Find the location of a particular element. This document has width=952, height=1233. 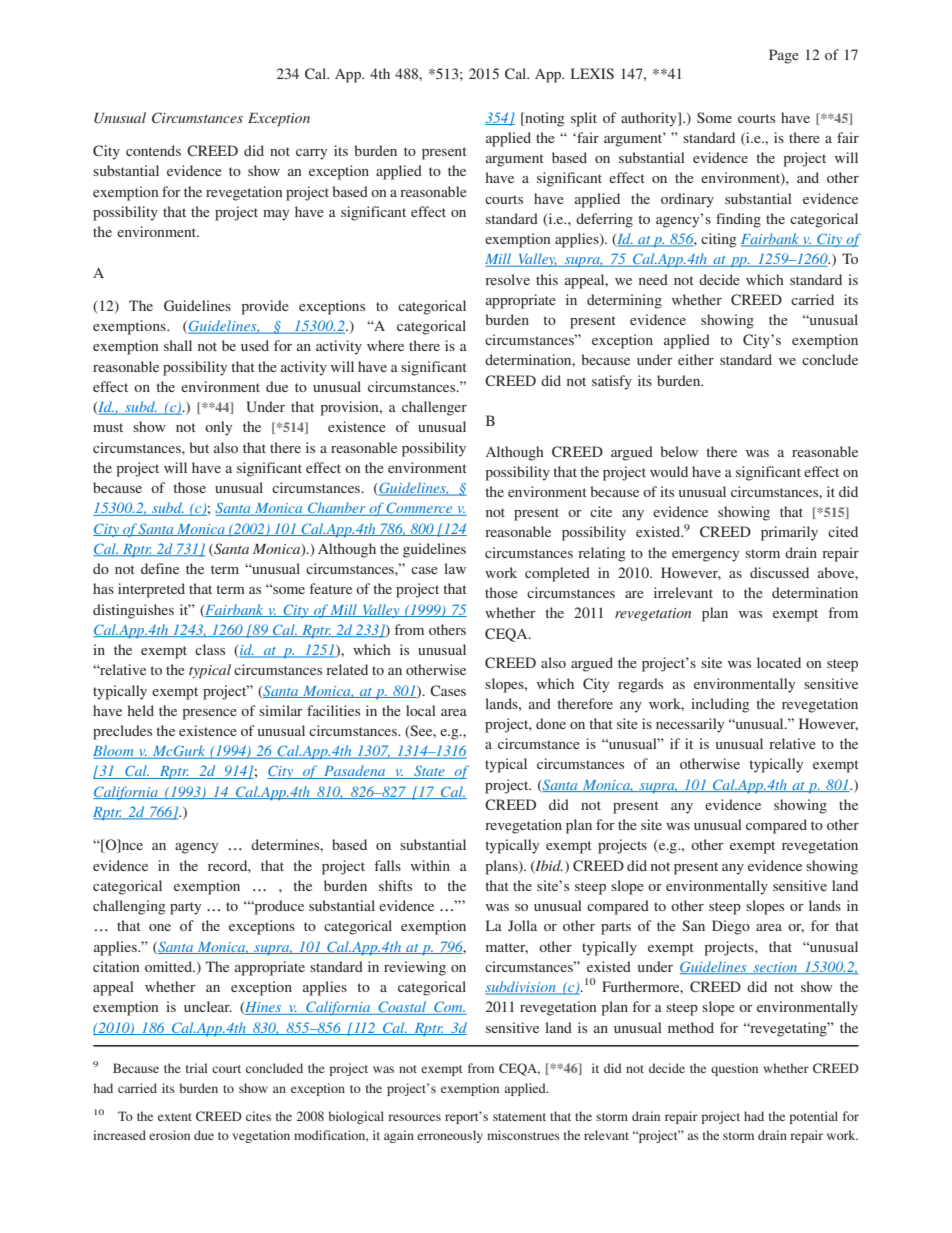

erroneously is located at coordinates (450, 1136).
